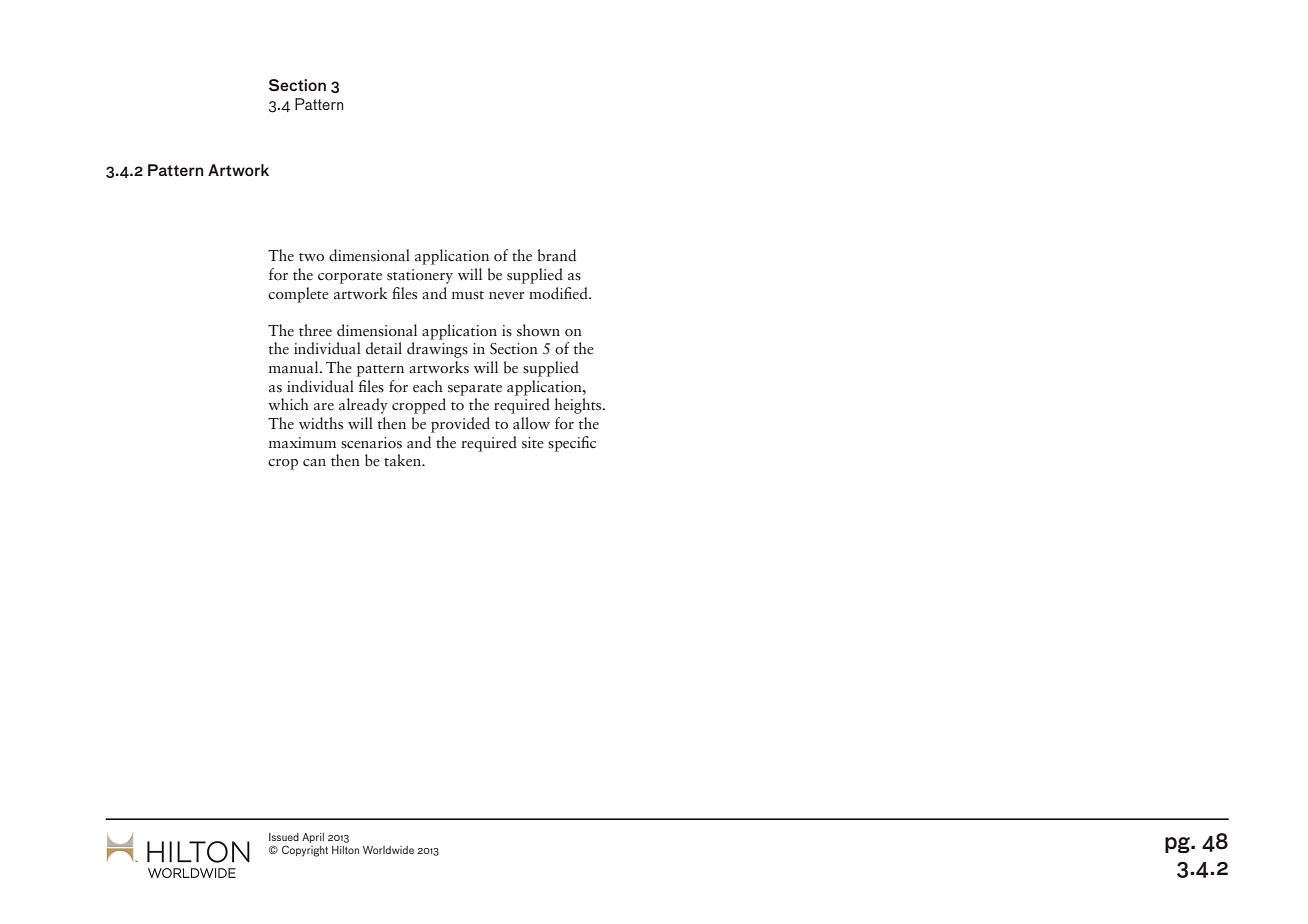 The height and width of the screenshot is (924, 1308). Describe the element at coordinates (557, 255) in the screenshot. I see `brand` at that location.
